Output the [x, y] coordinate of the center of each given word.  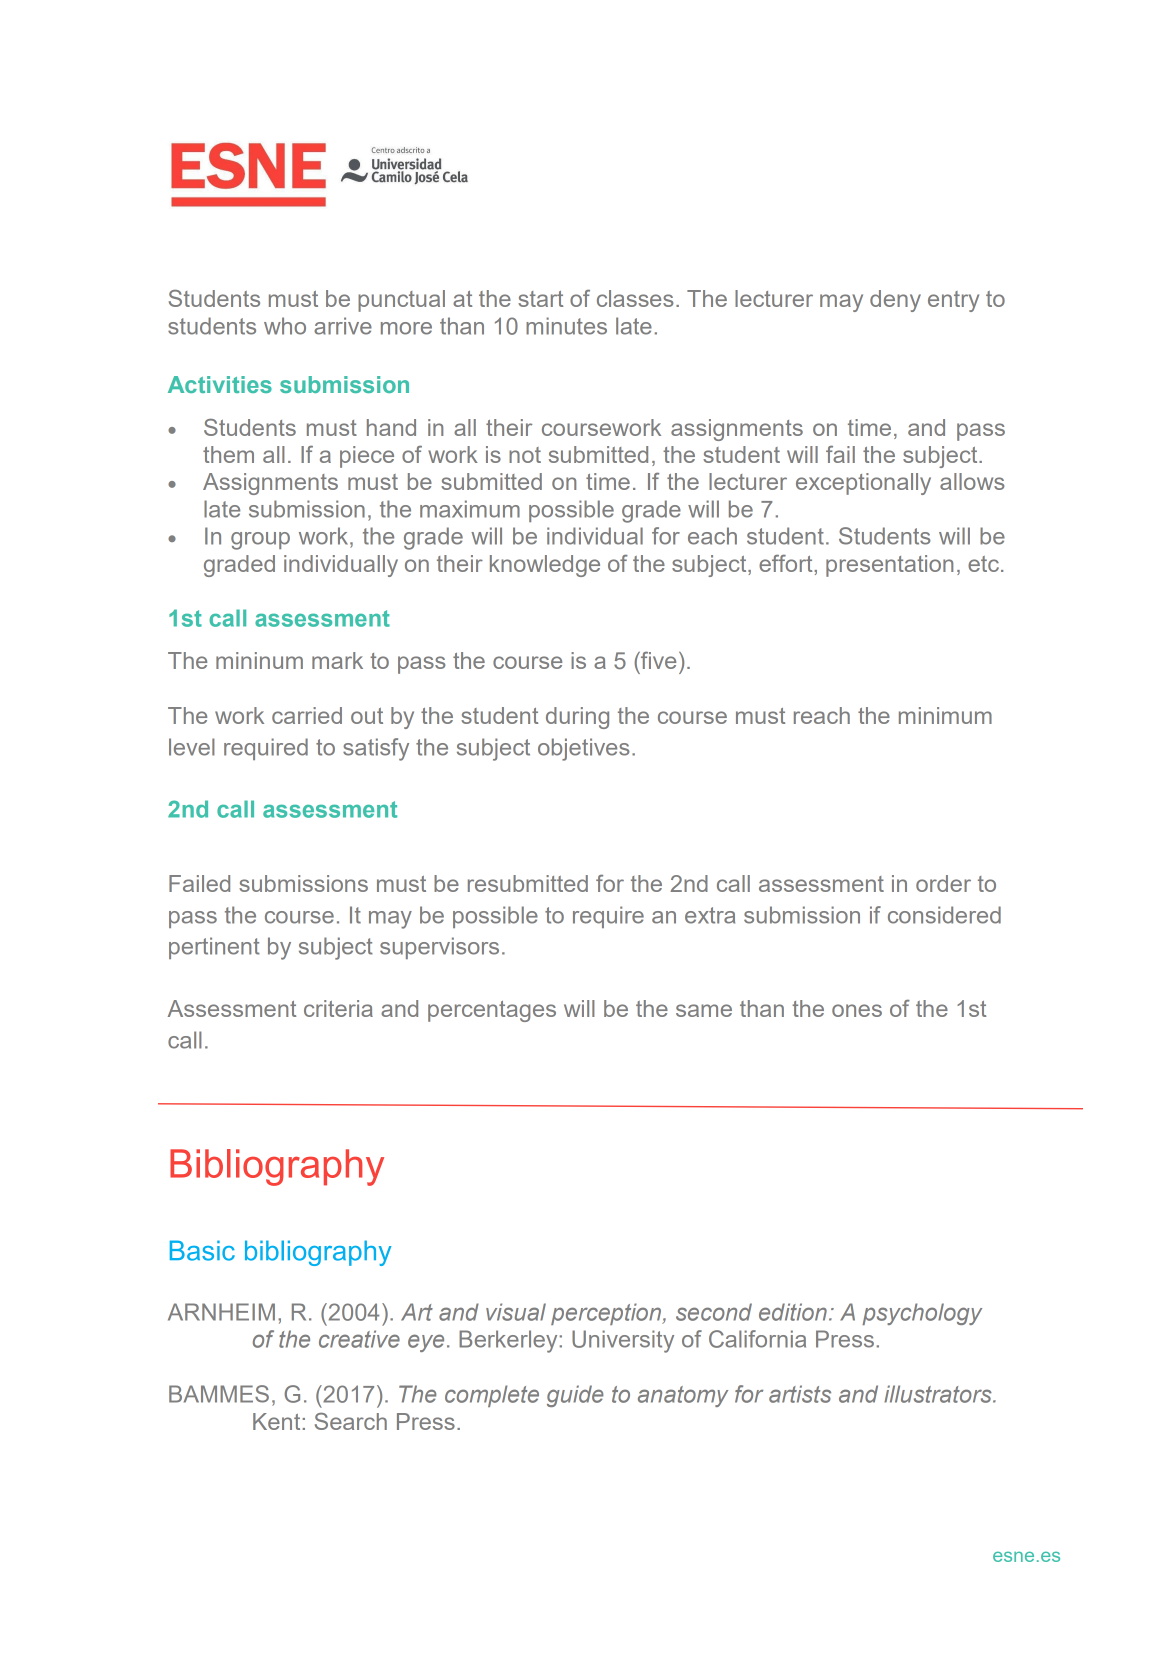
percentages [492, 1011]
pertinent [214, 948]
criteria [338, 1008]
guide [575, 1396]
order [943, 883]
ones [857, 1010]
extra [710, 915]
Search [351, 1421]
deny [895, 301]
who [285, 326]
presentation [889, 566]
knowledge [545, 566]
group [260, 541]
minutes [566, 326]
